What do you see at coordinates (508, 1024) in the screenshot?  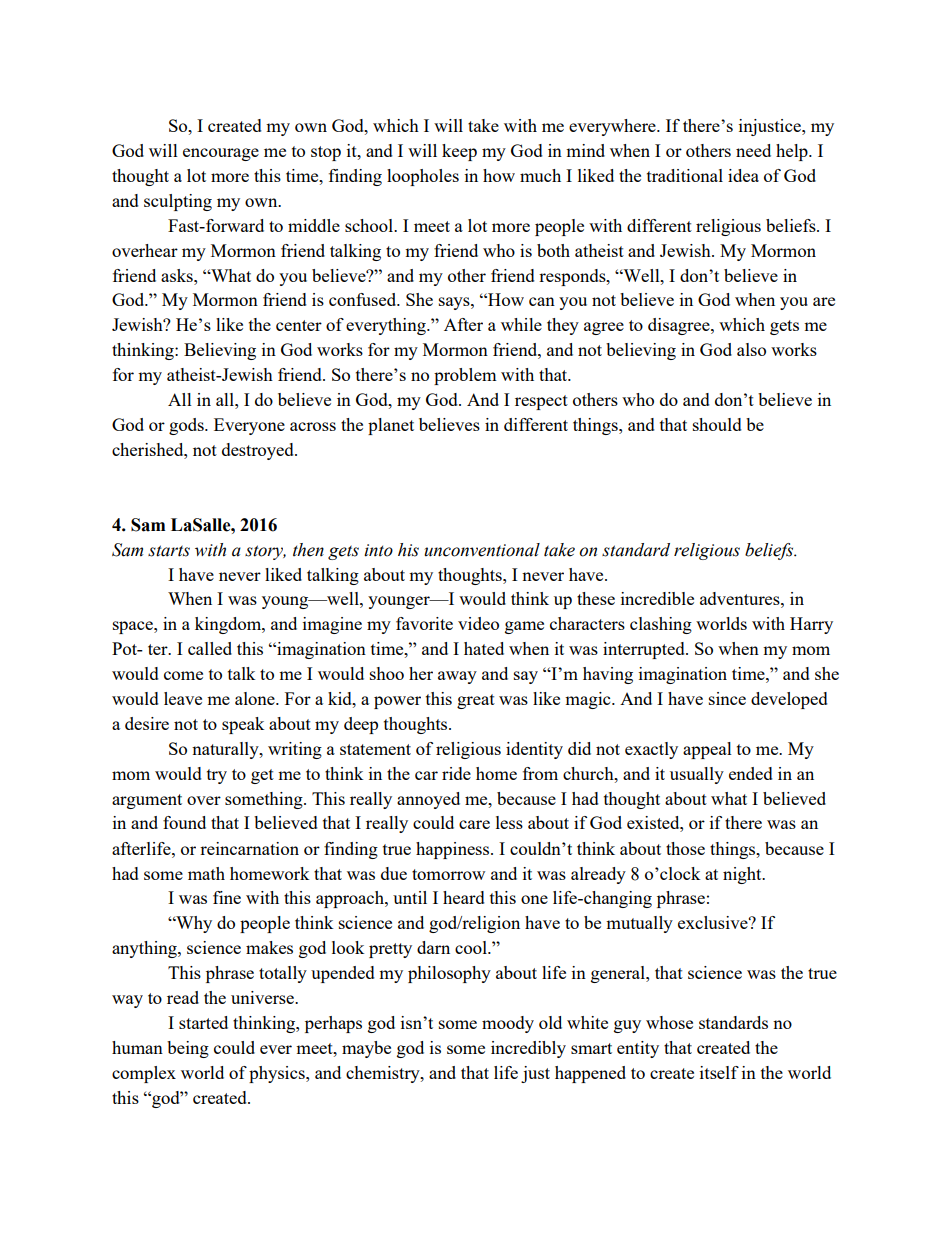 I see `moody` at bounding box center [508, 1024].
